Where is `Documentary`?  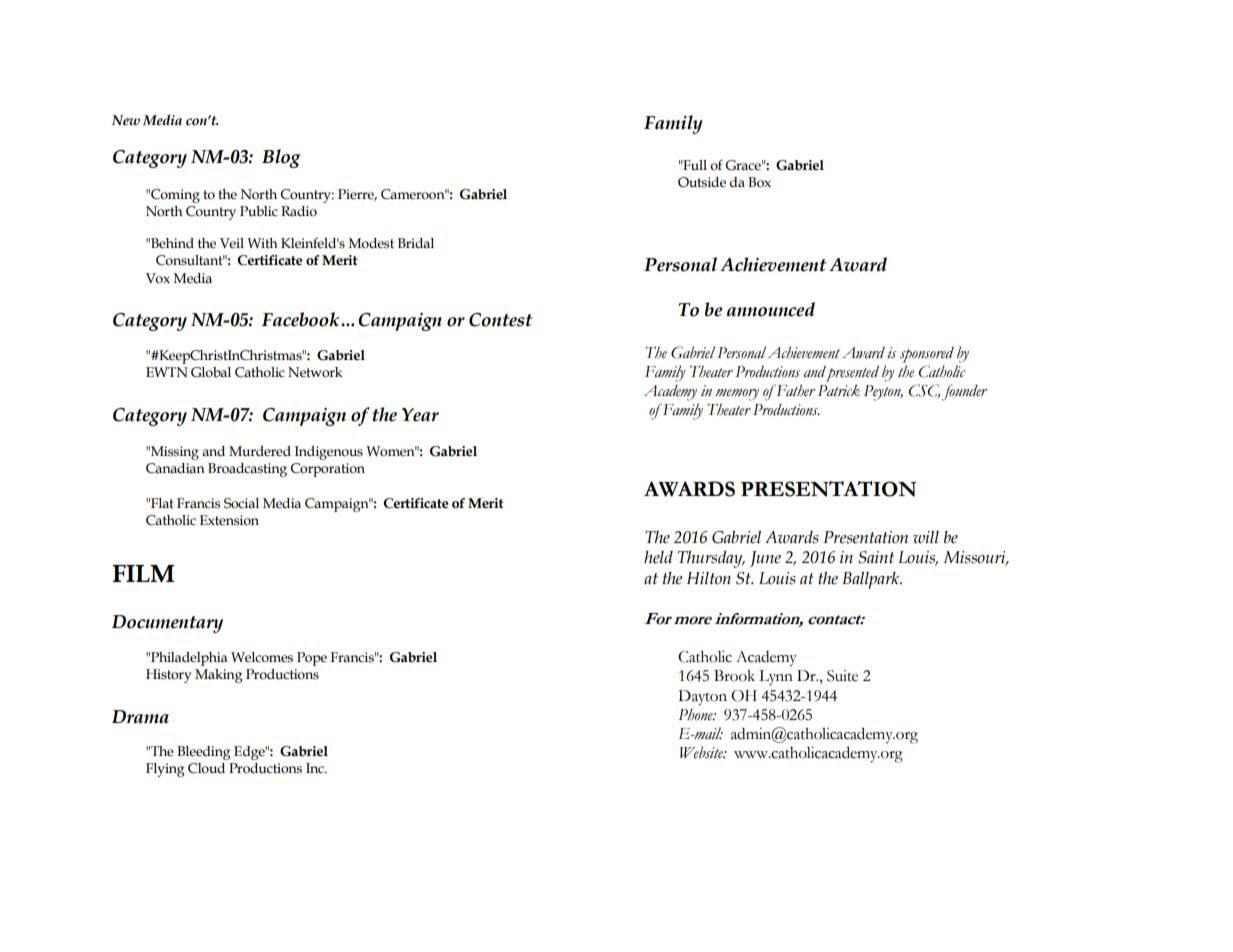 Documentary is located at coordinates (167, 624).
